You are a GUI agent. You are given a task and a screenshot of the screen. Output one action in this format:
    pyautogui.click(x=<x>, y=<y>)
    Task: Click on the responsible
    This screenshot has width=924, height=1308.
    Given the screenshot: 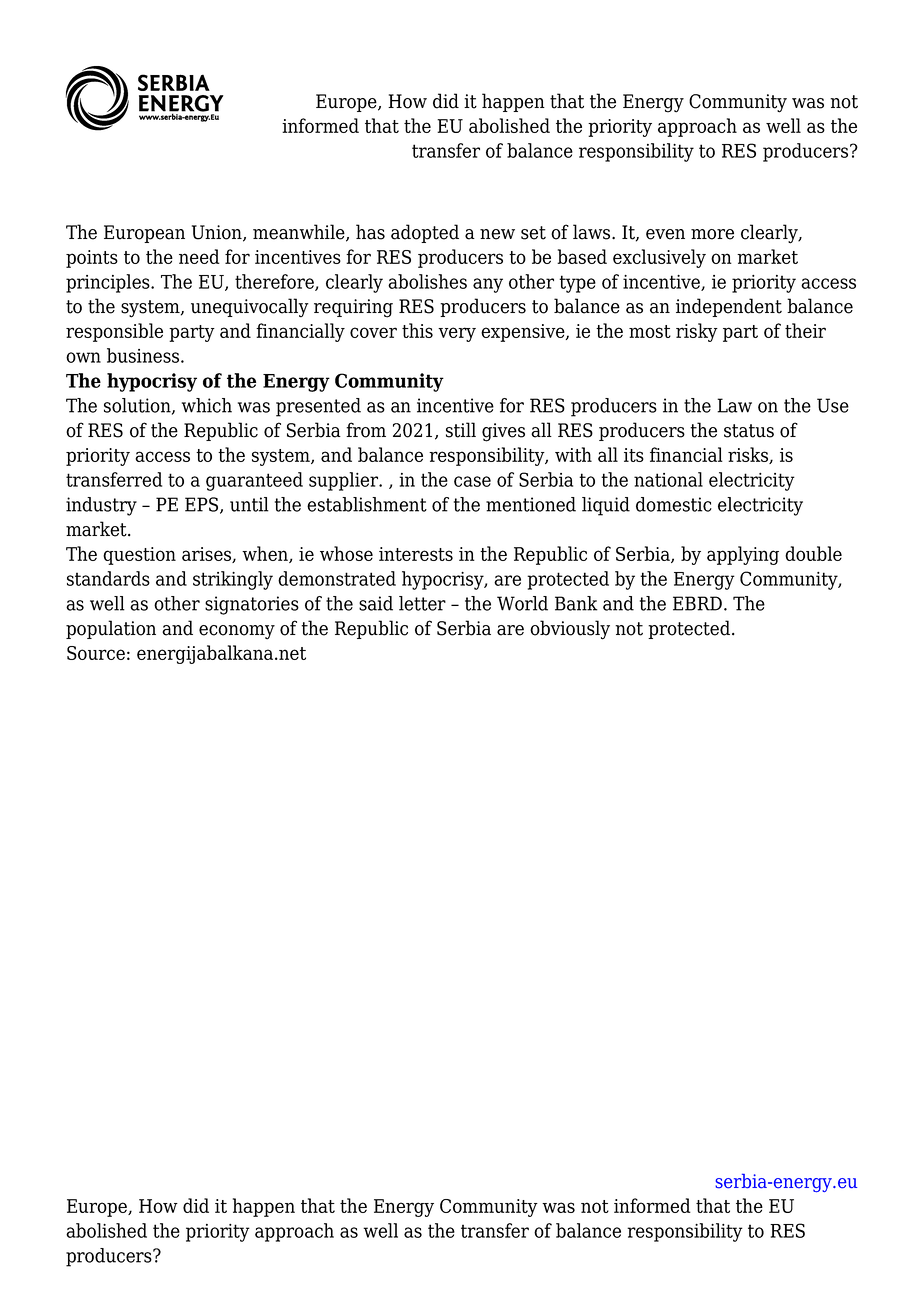 What is the action you would take?
    pyautogui.click(x=114, y=332)
